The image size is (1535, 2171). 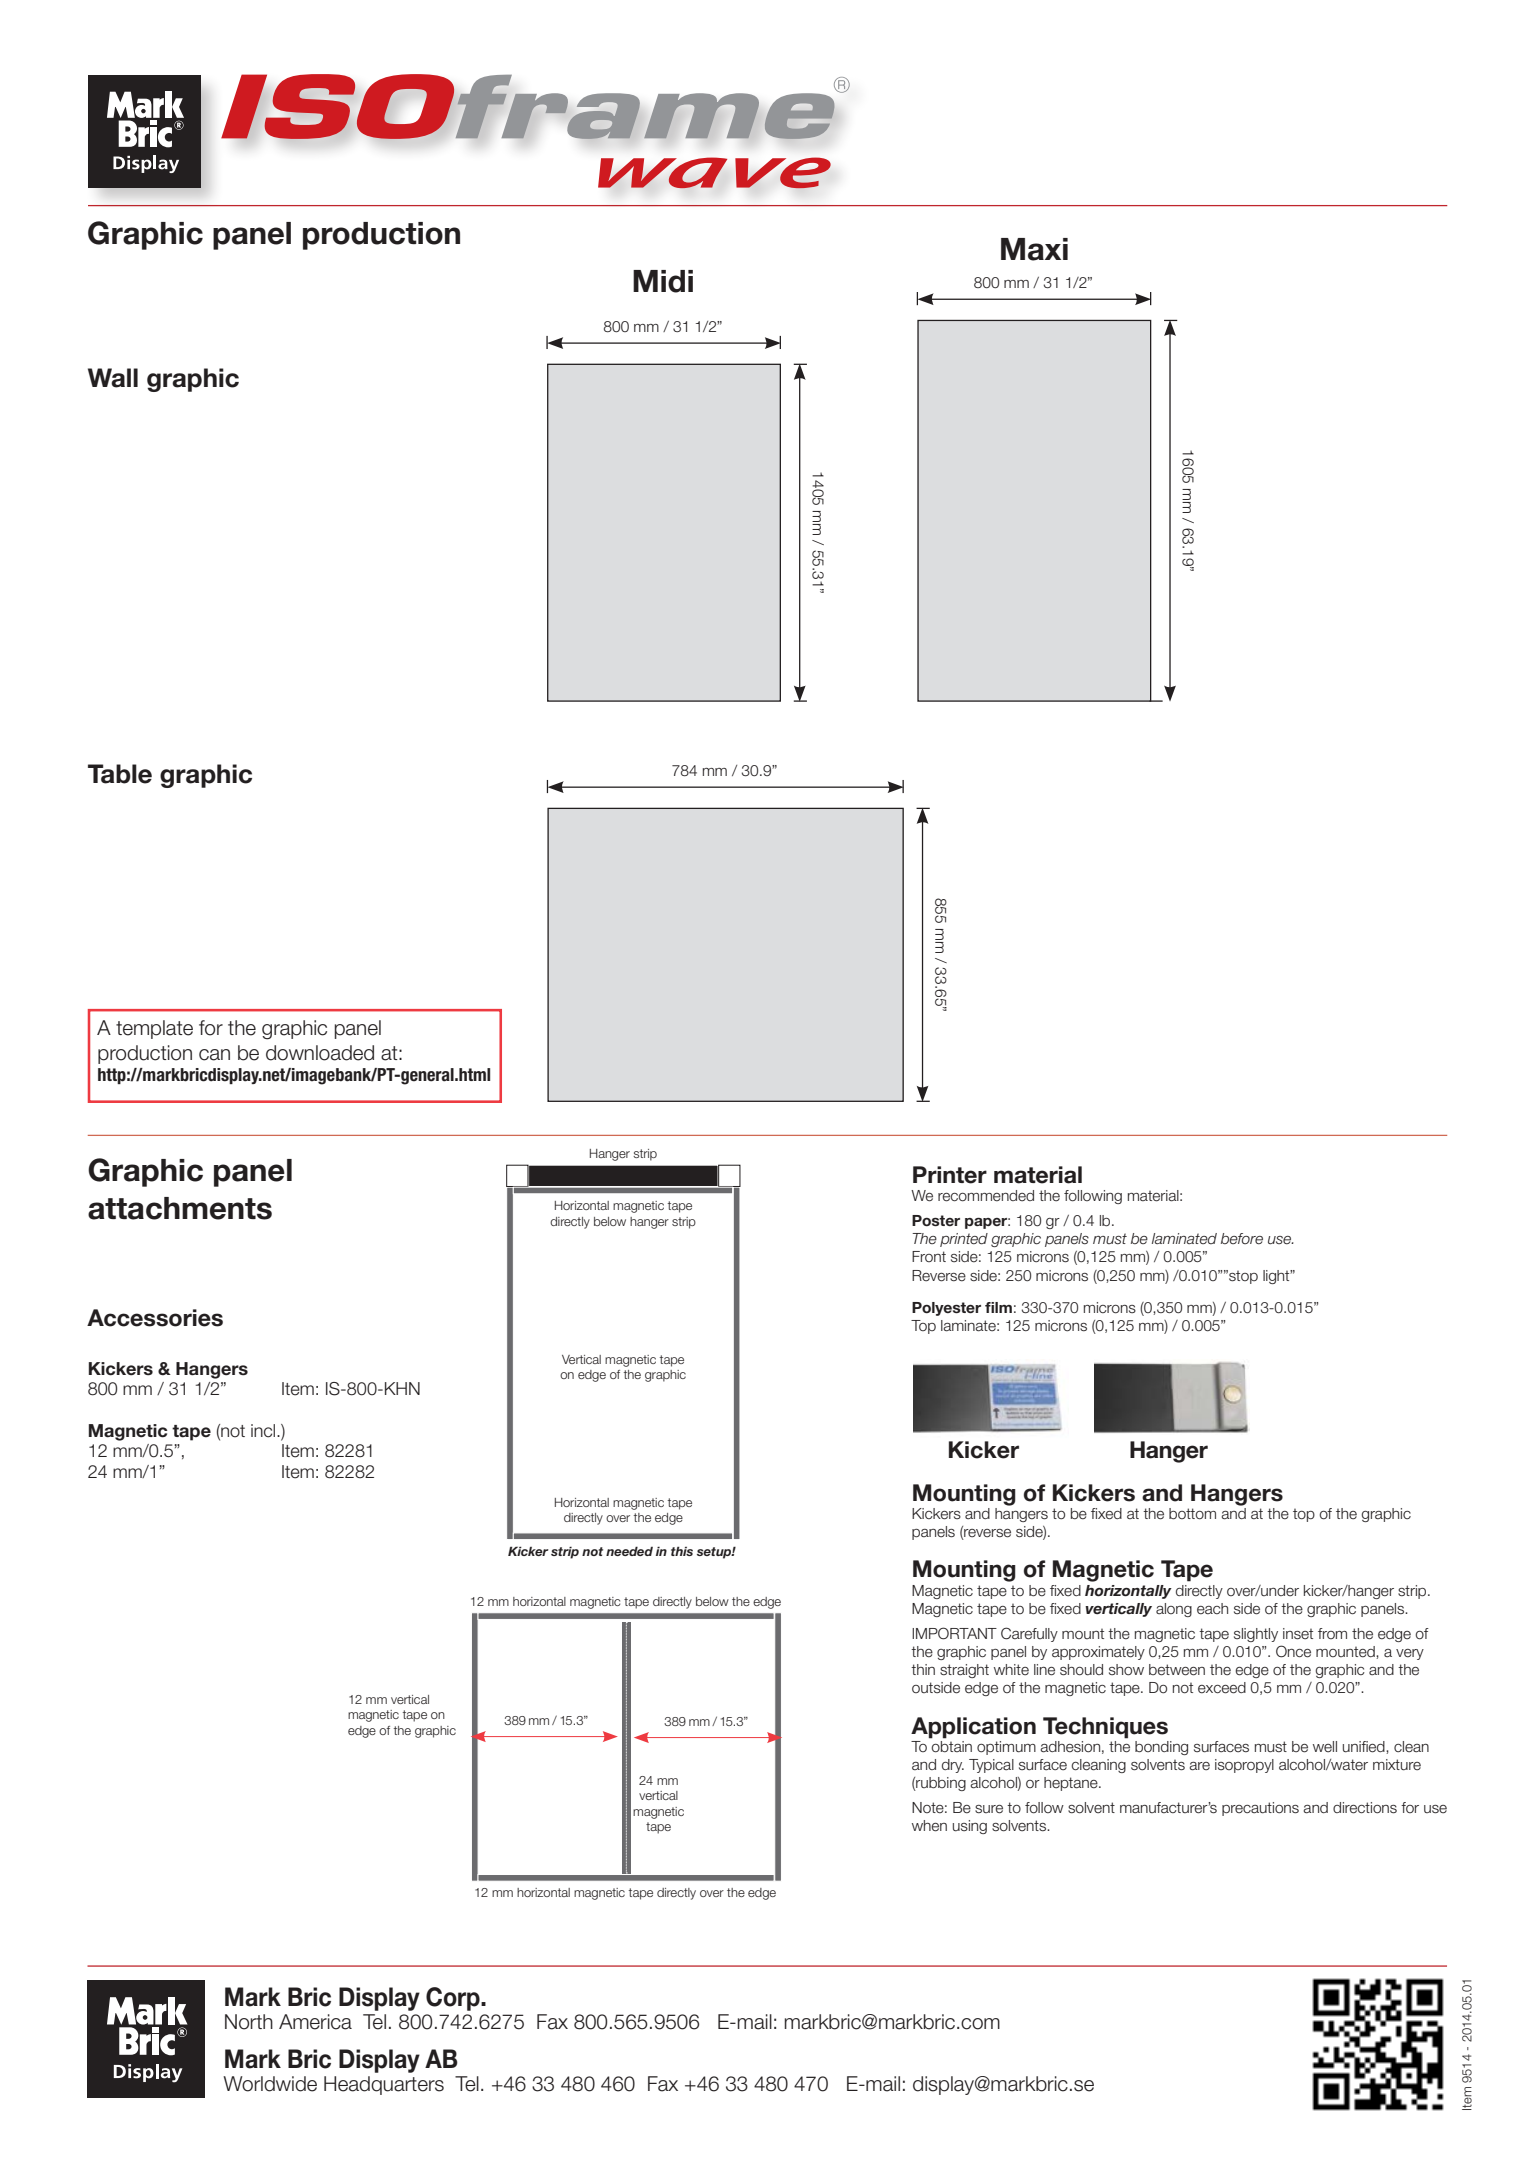 What do you see at coordinates (950, 1175) in the screenshot?
I see `Printer` at bounding box center [950, 1175].
